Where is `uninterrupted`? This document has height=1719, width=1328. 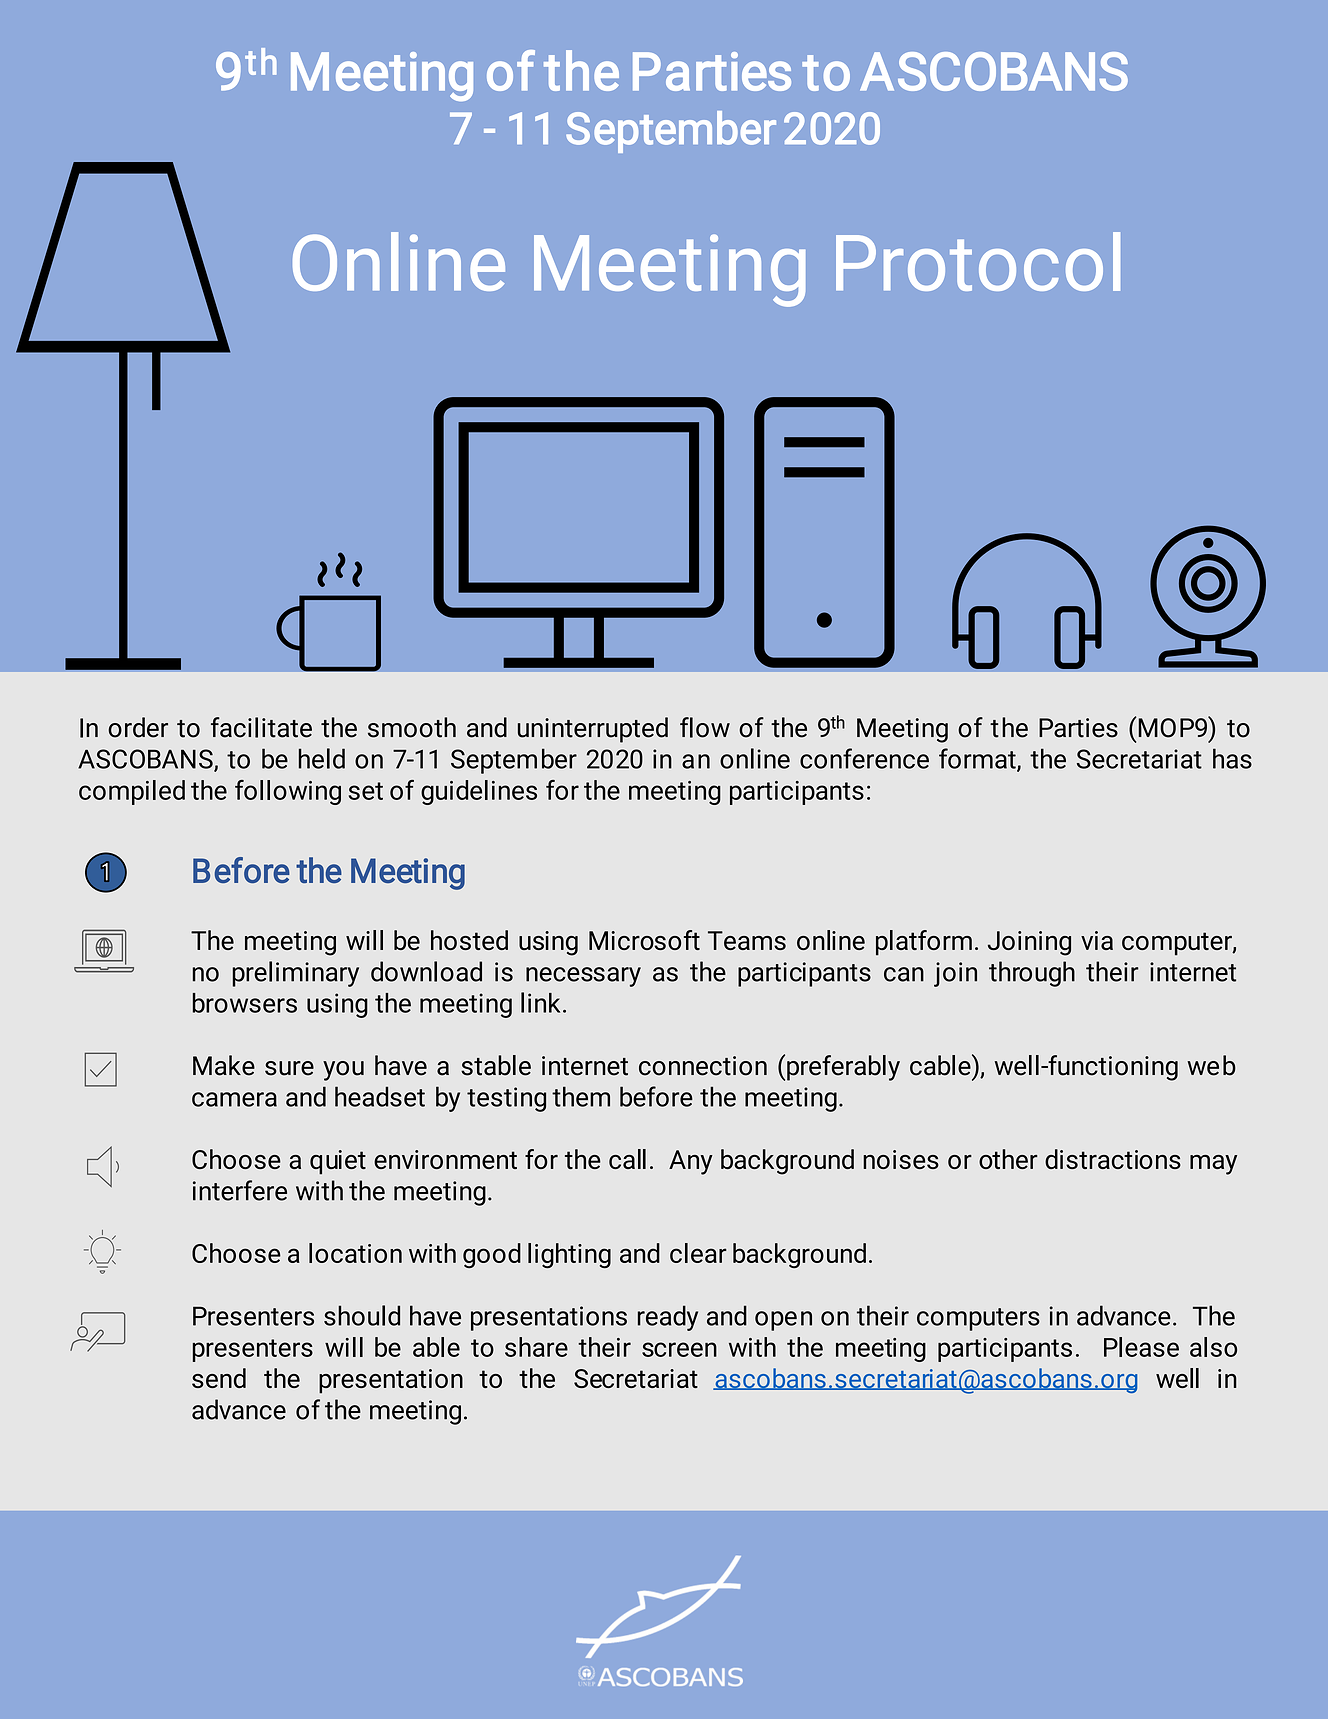
uninterrupted is located at coordinates (593, 730).
